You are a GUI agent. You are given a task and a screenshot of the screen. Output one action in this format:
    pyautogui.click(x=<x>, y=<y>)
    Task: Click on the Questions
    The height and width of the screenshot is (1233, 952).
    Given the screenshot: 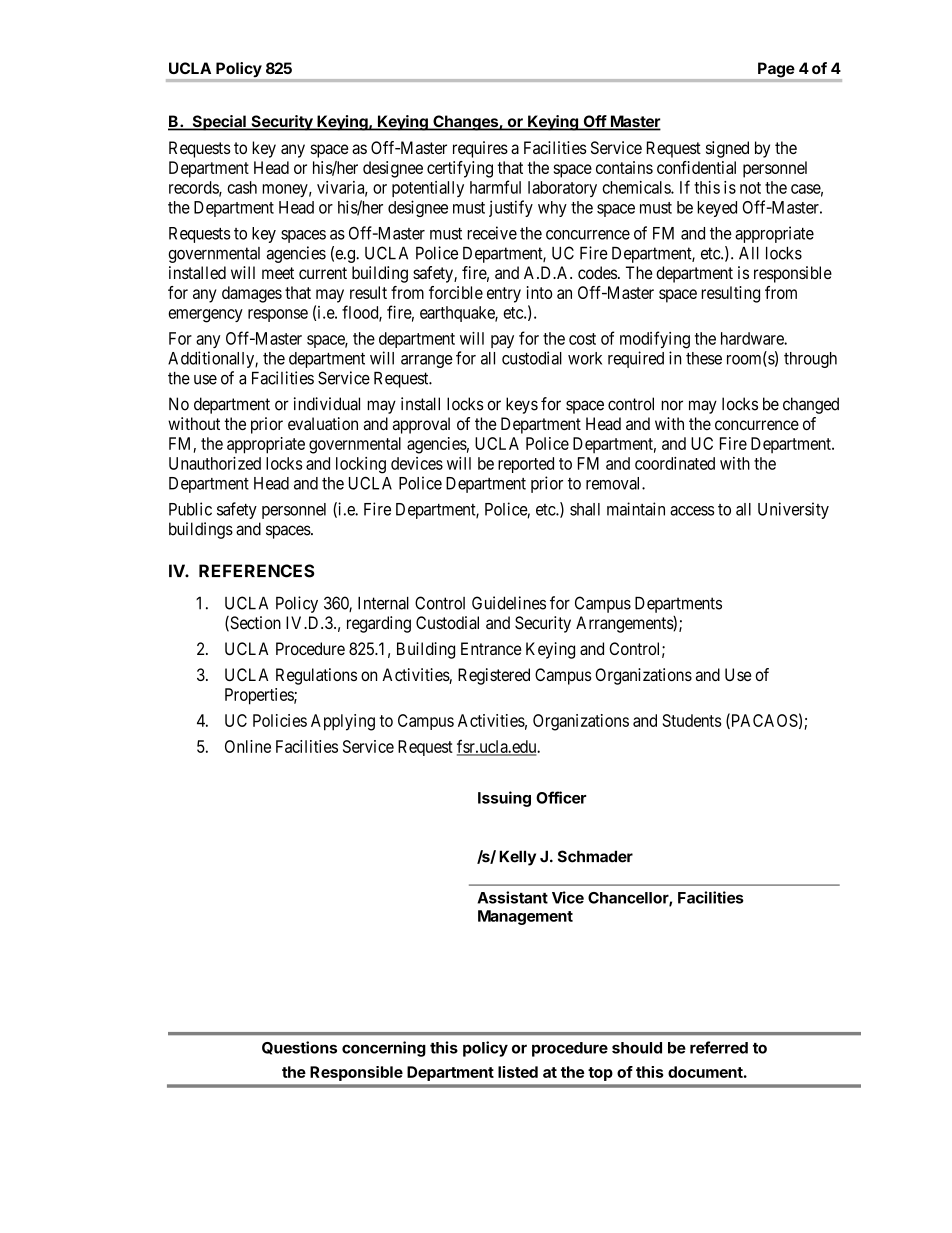 What is the action you would take?
    pyautogui.click(x=299, y=1048)
